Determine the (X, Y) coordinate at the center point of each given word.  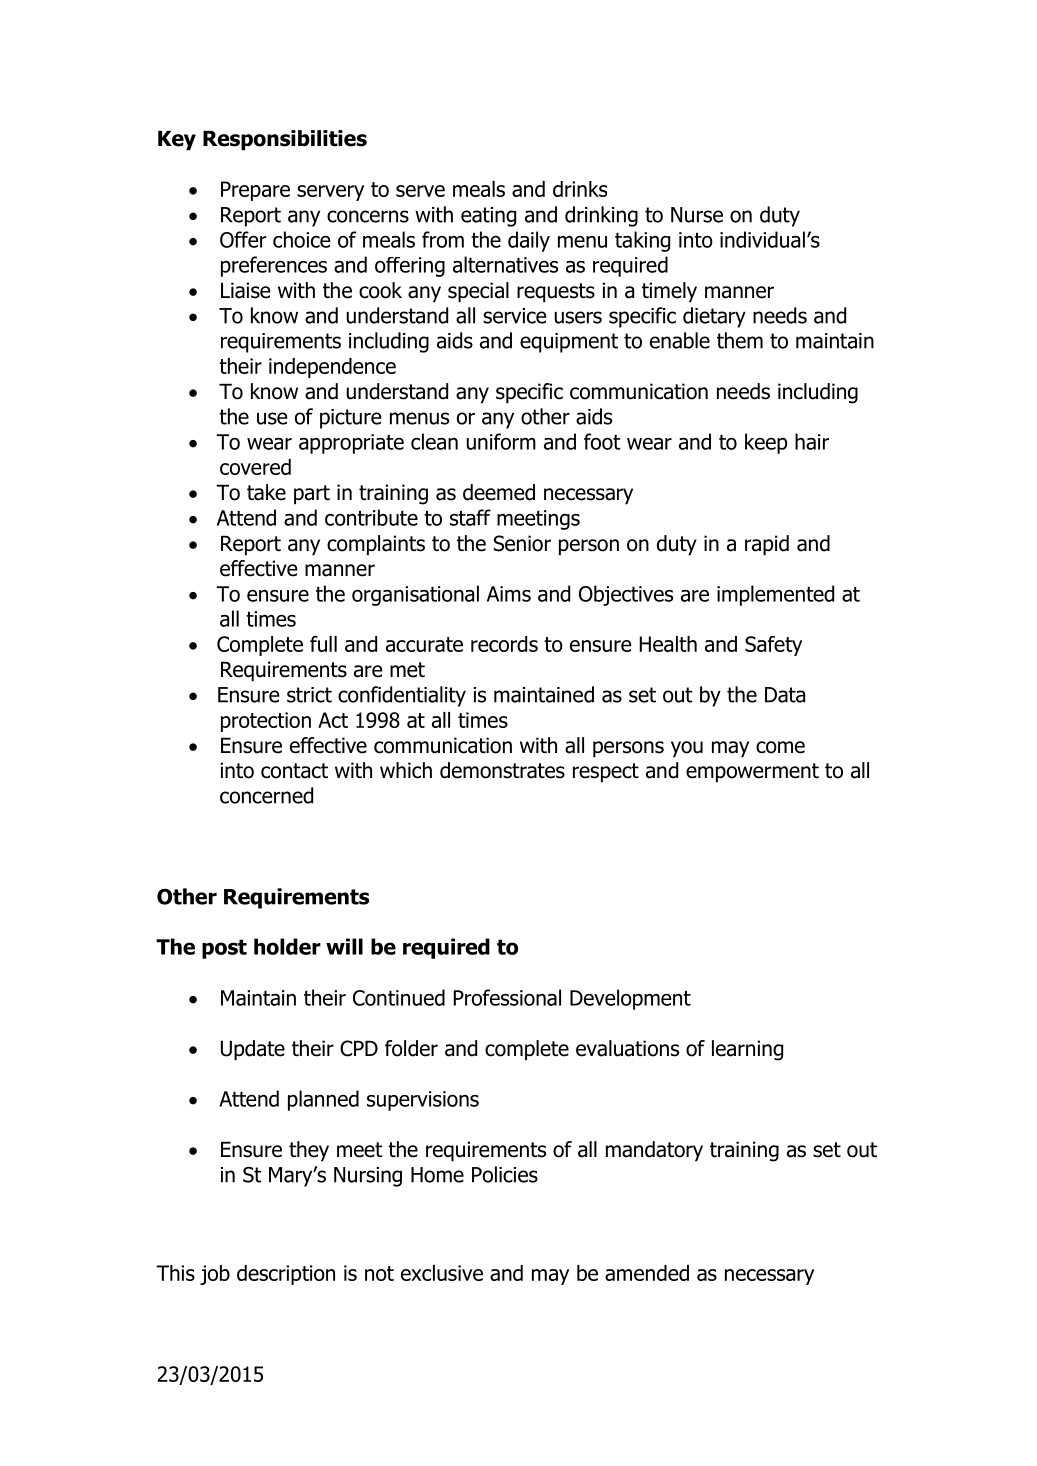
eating (488, 217)
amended (647, 1273)
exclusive (442, 1273)
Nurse (697, 215)
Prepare (255, 191)
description (286, 1275)
